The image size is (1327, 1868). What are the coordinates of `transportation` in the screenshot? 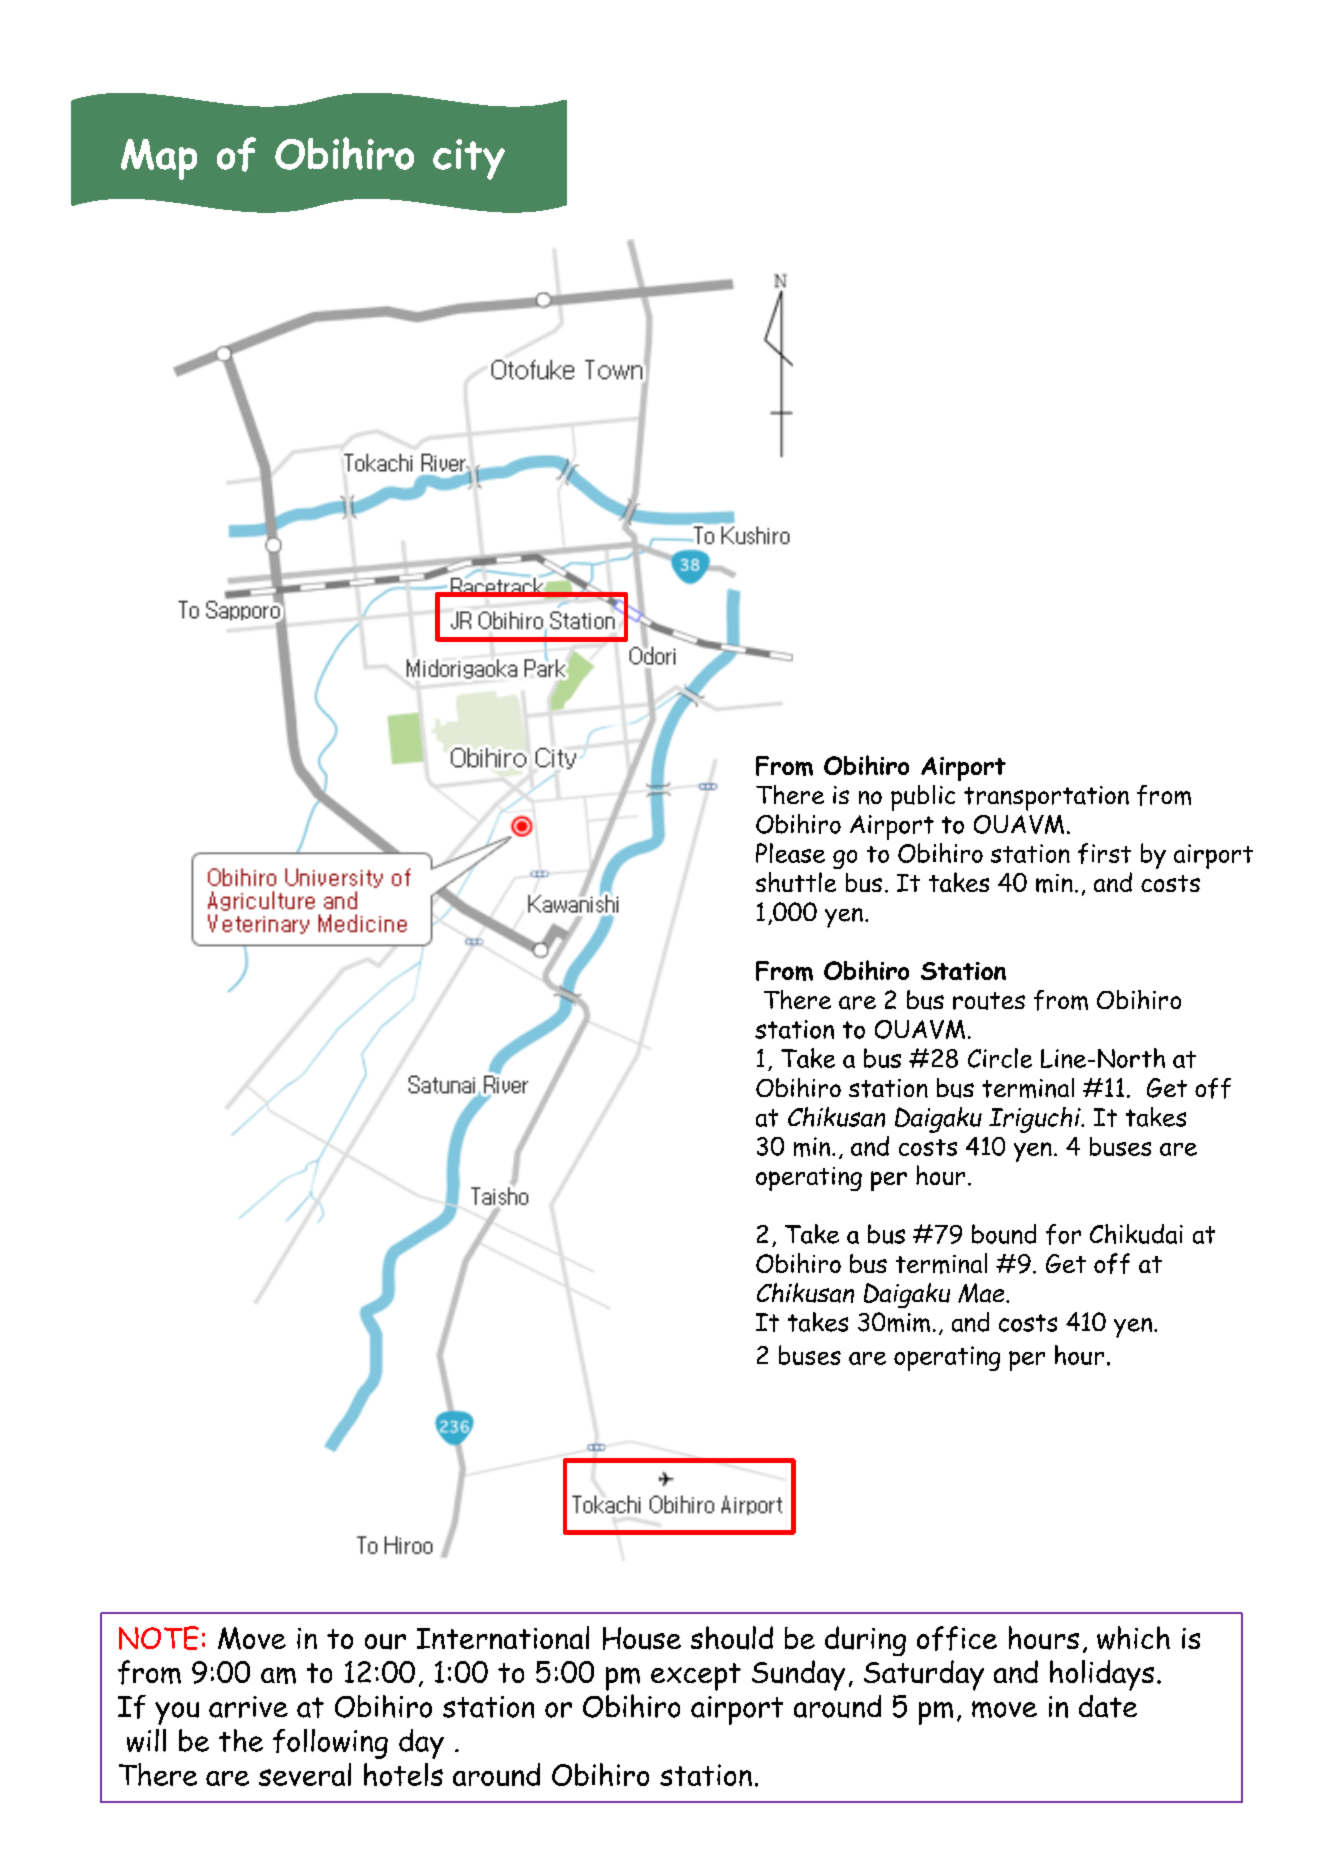 It's located at (1046, 798).
